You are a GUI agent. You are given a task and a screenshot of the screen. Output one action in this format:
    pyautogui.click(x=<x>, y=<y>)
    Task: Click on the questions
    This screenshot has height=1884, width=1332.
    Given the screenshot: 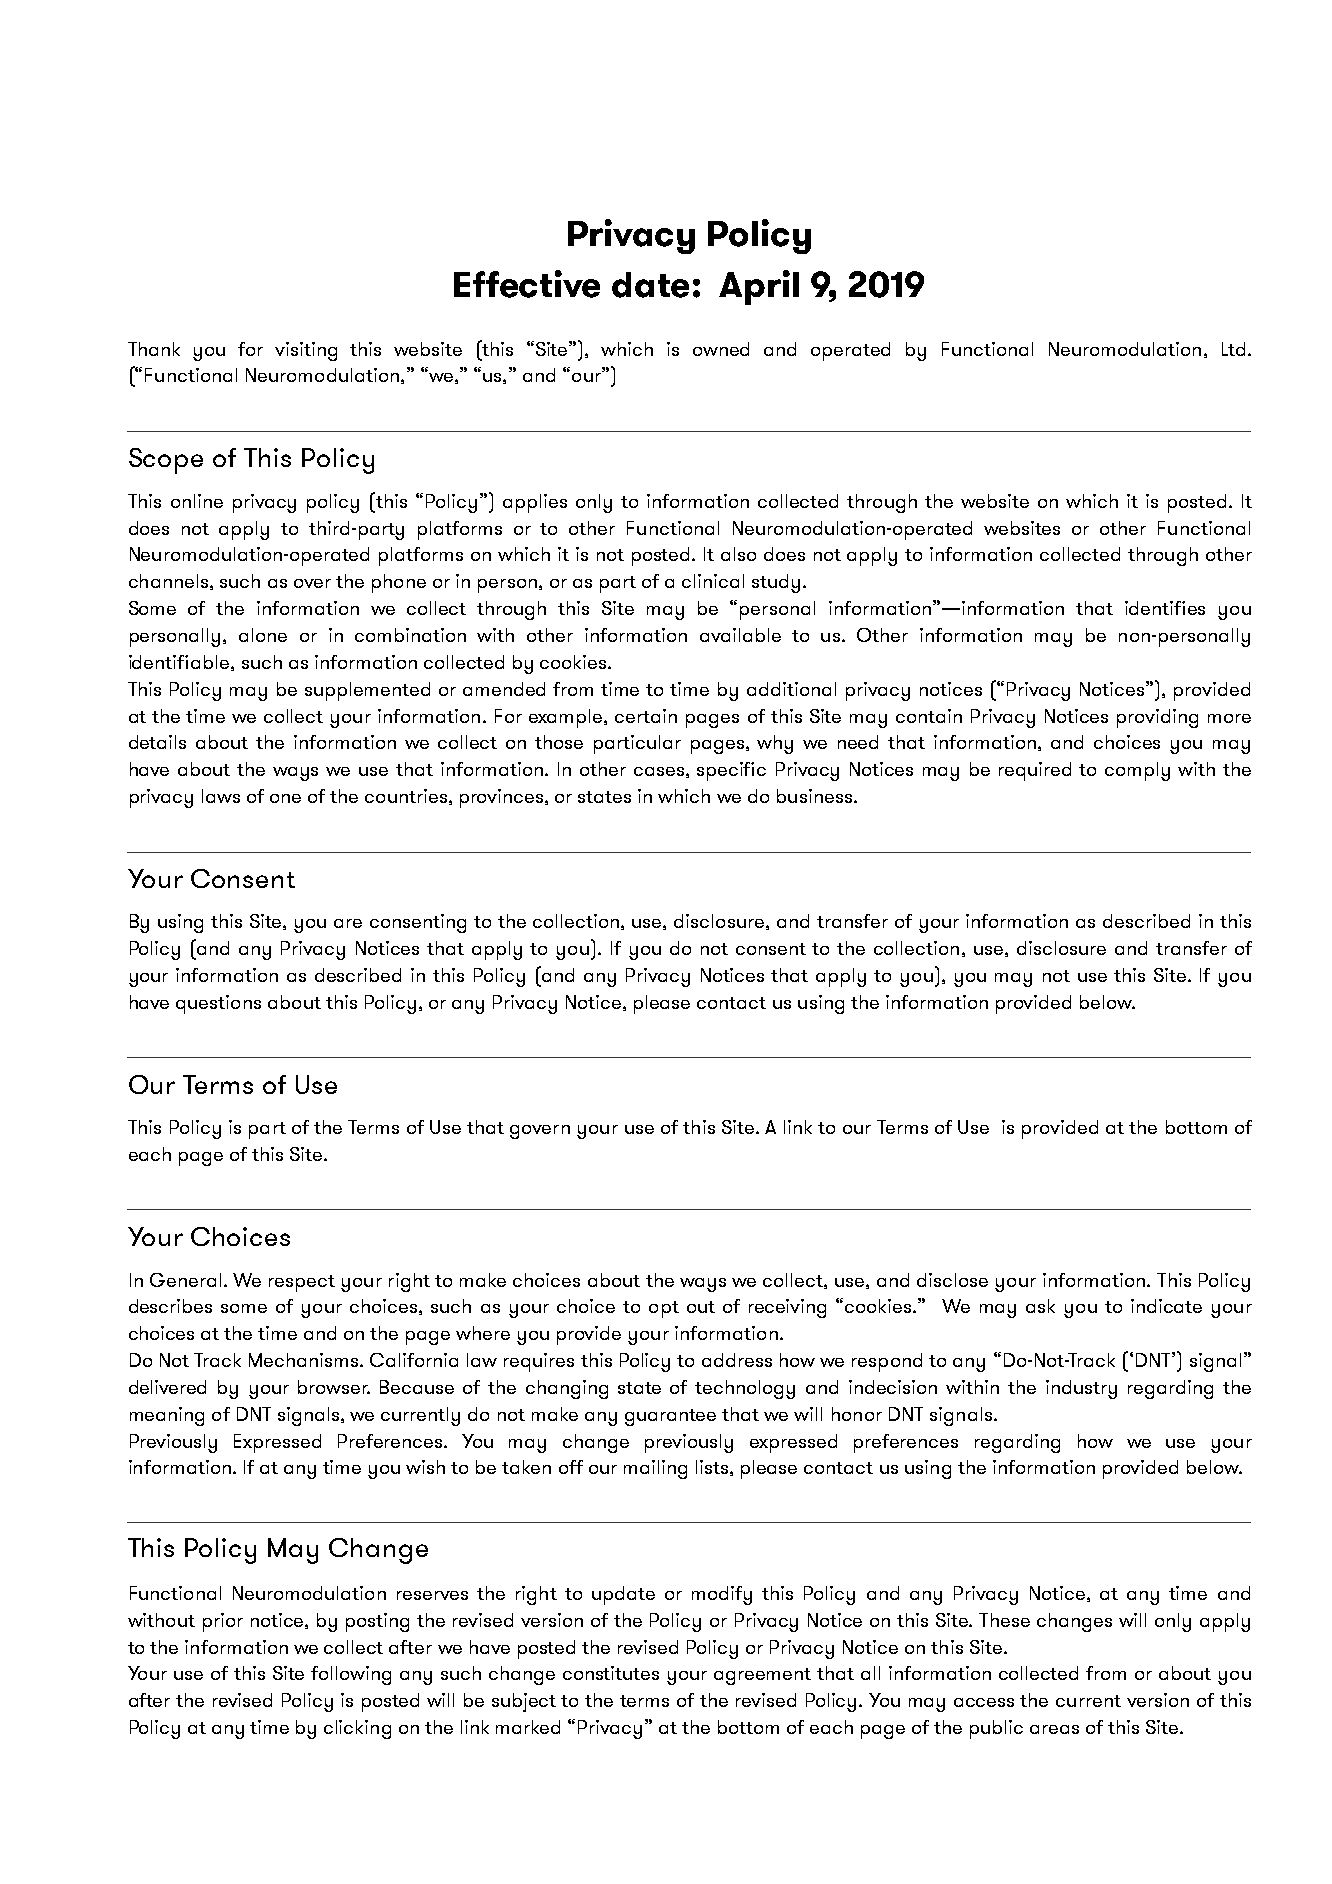 What is the action you would take?
    pyautogui.click(x=218, y=1004)
